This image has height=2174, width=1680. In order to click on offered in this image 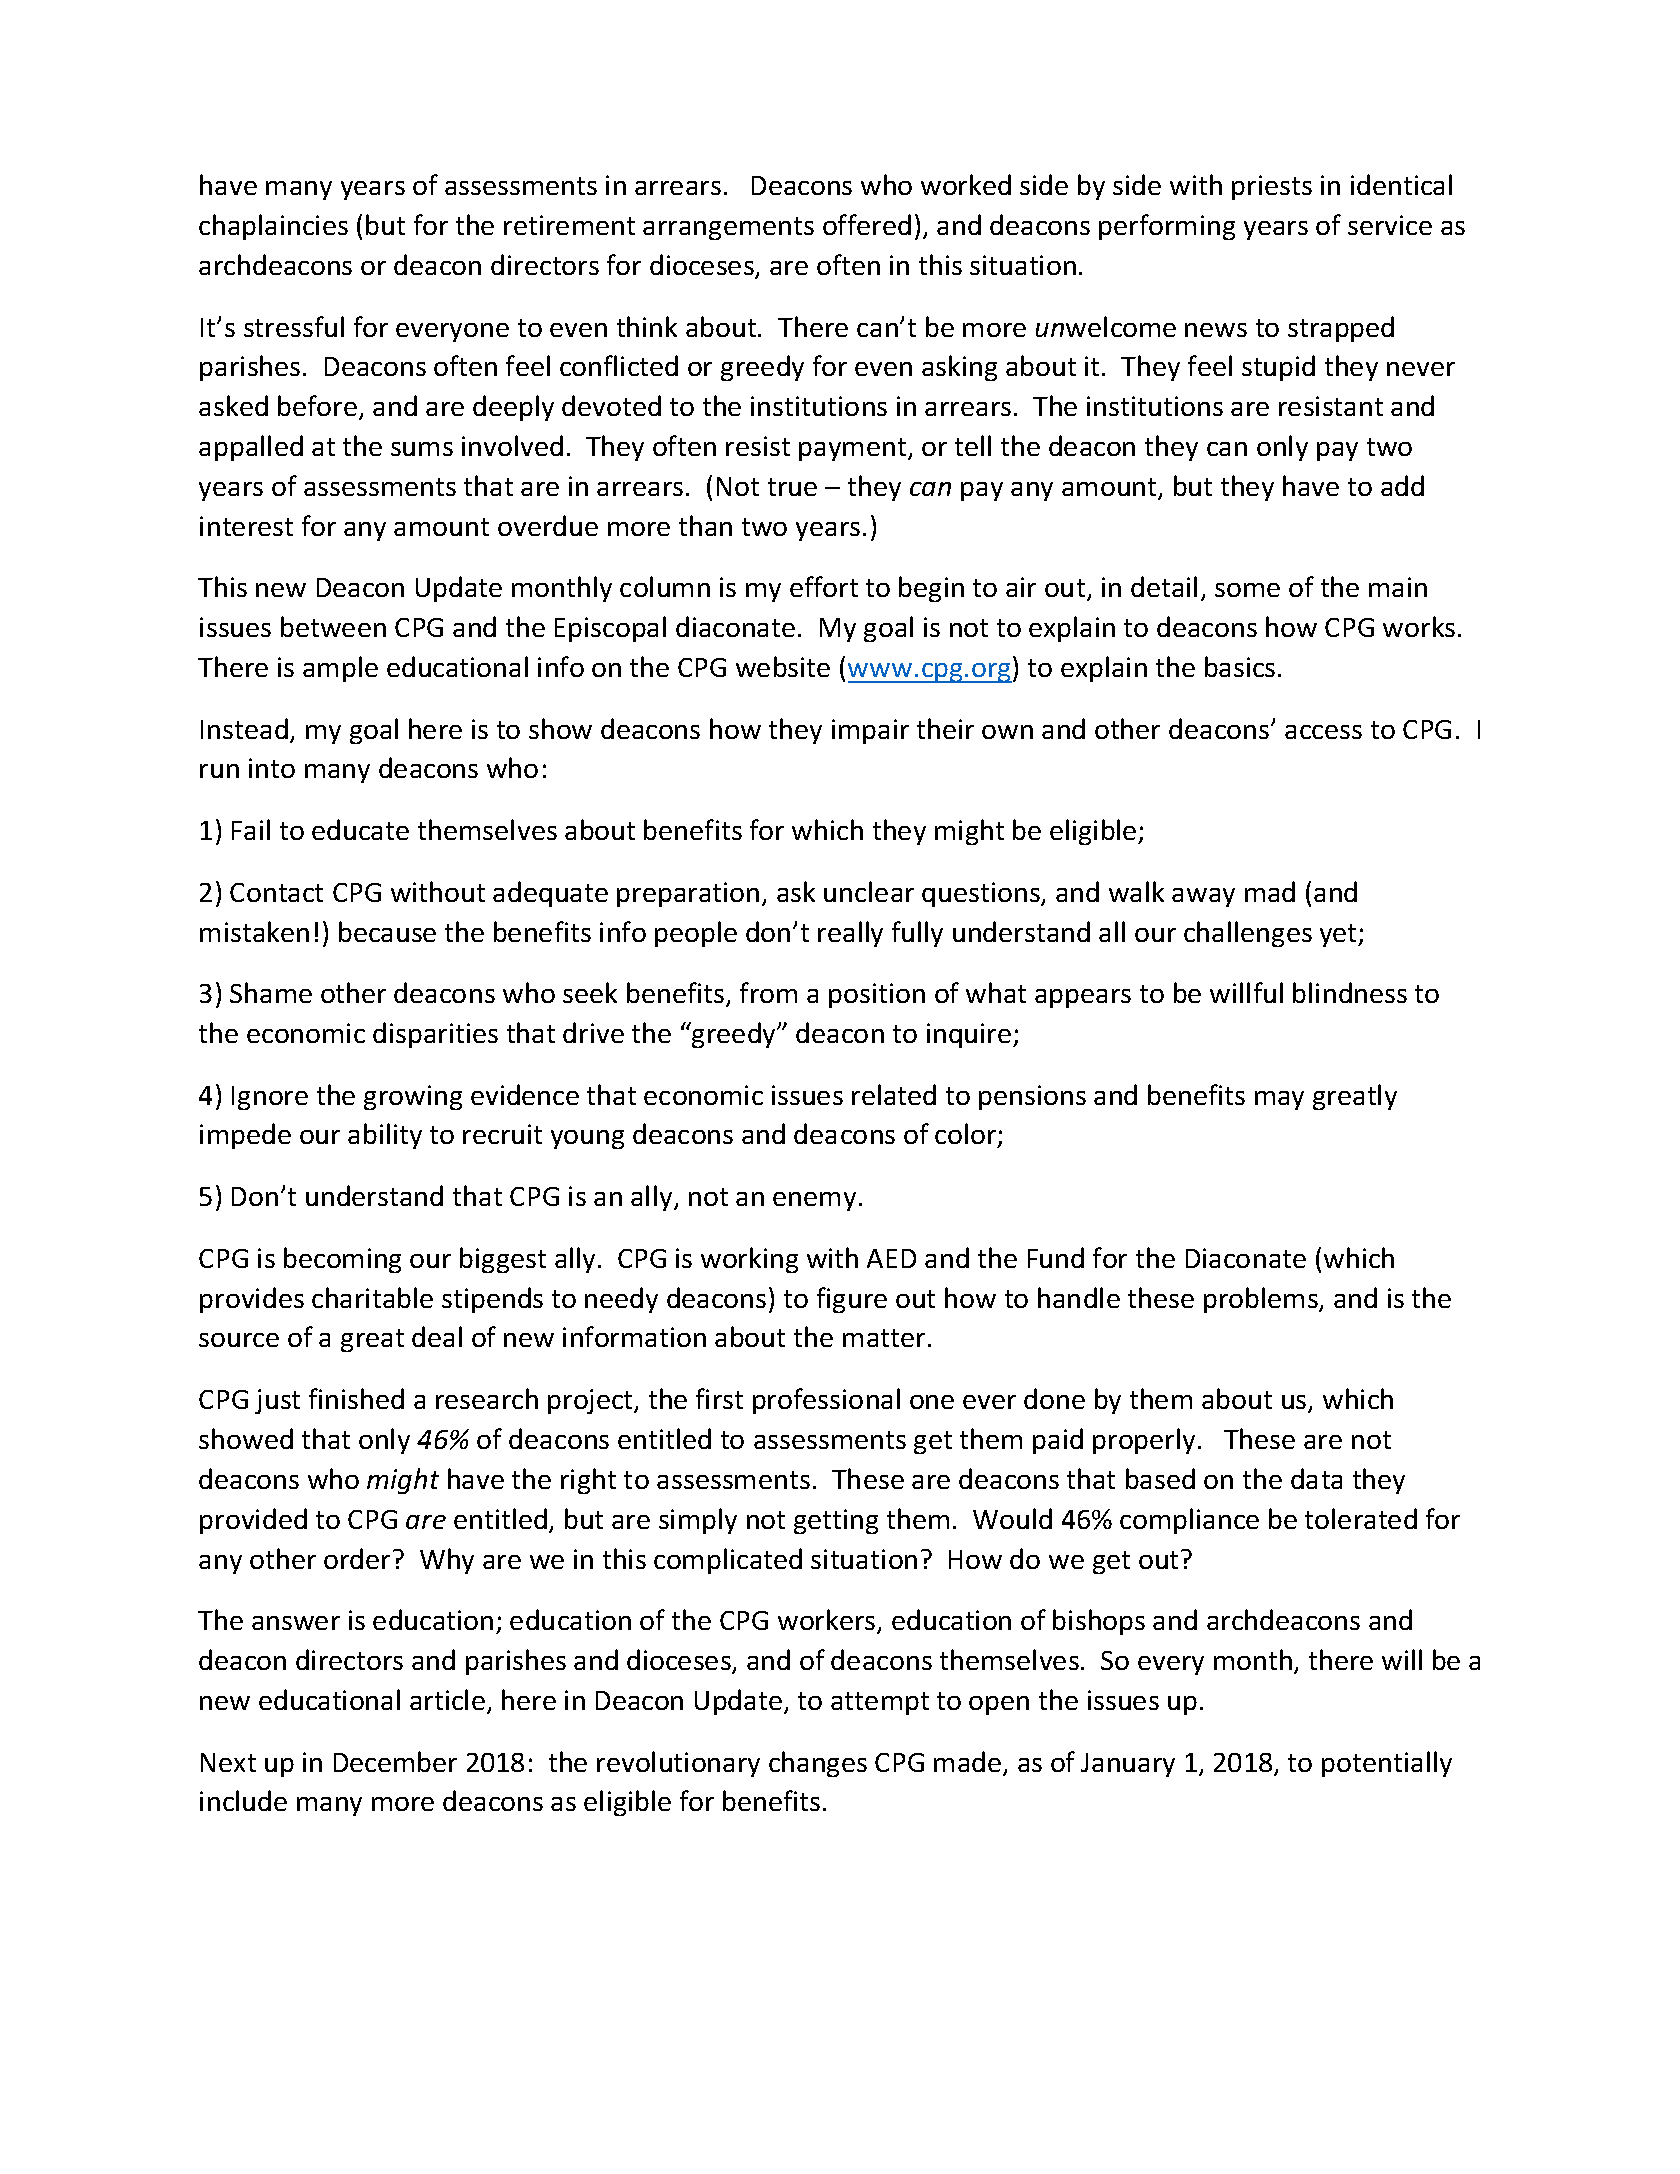, I will do `click(867, 224)`.
